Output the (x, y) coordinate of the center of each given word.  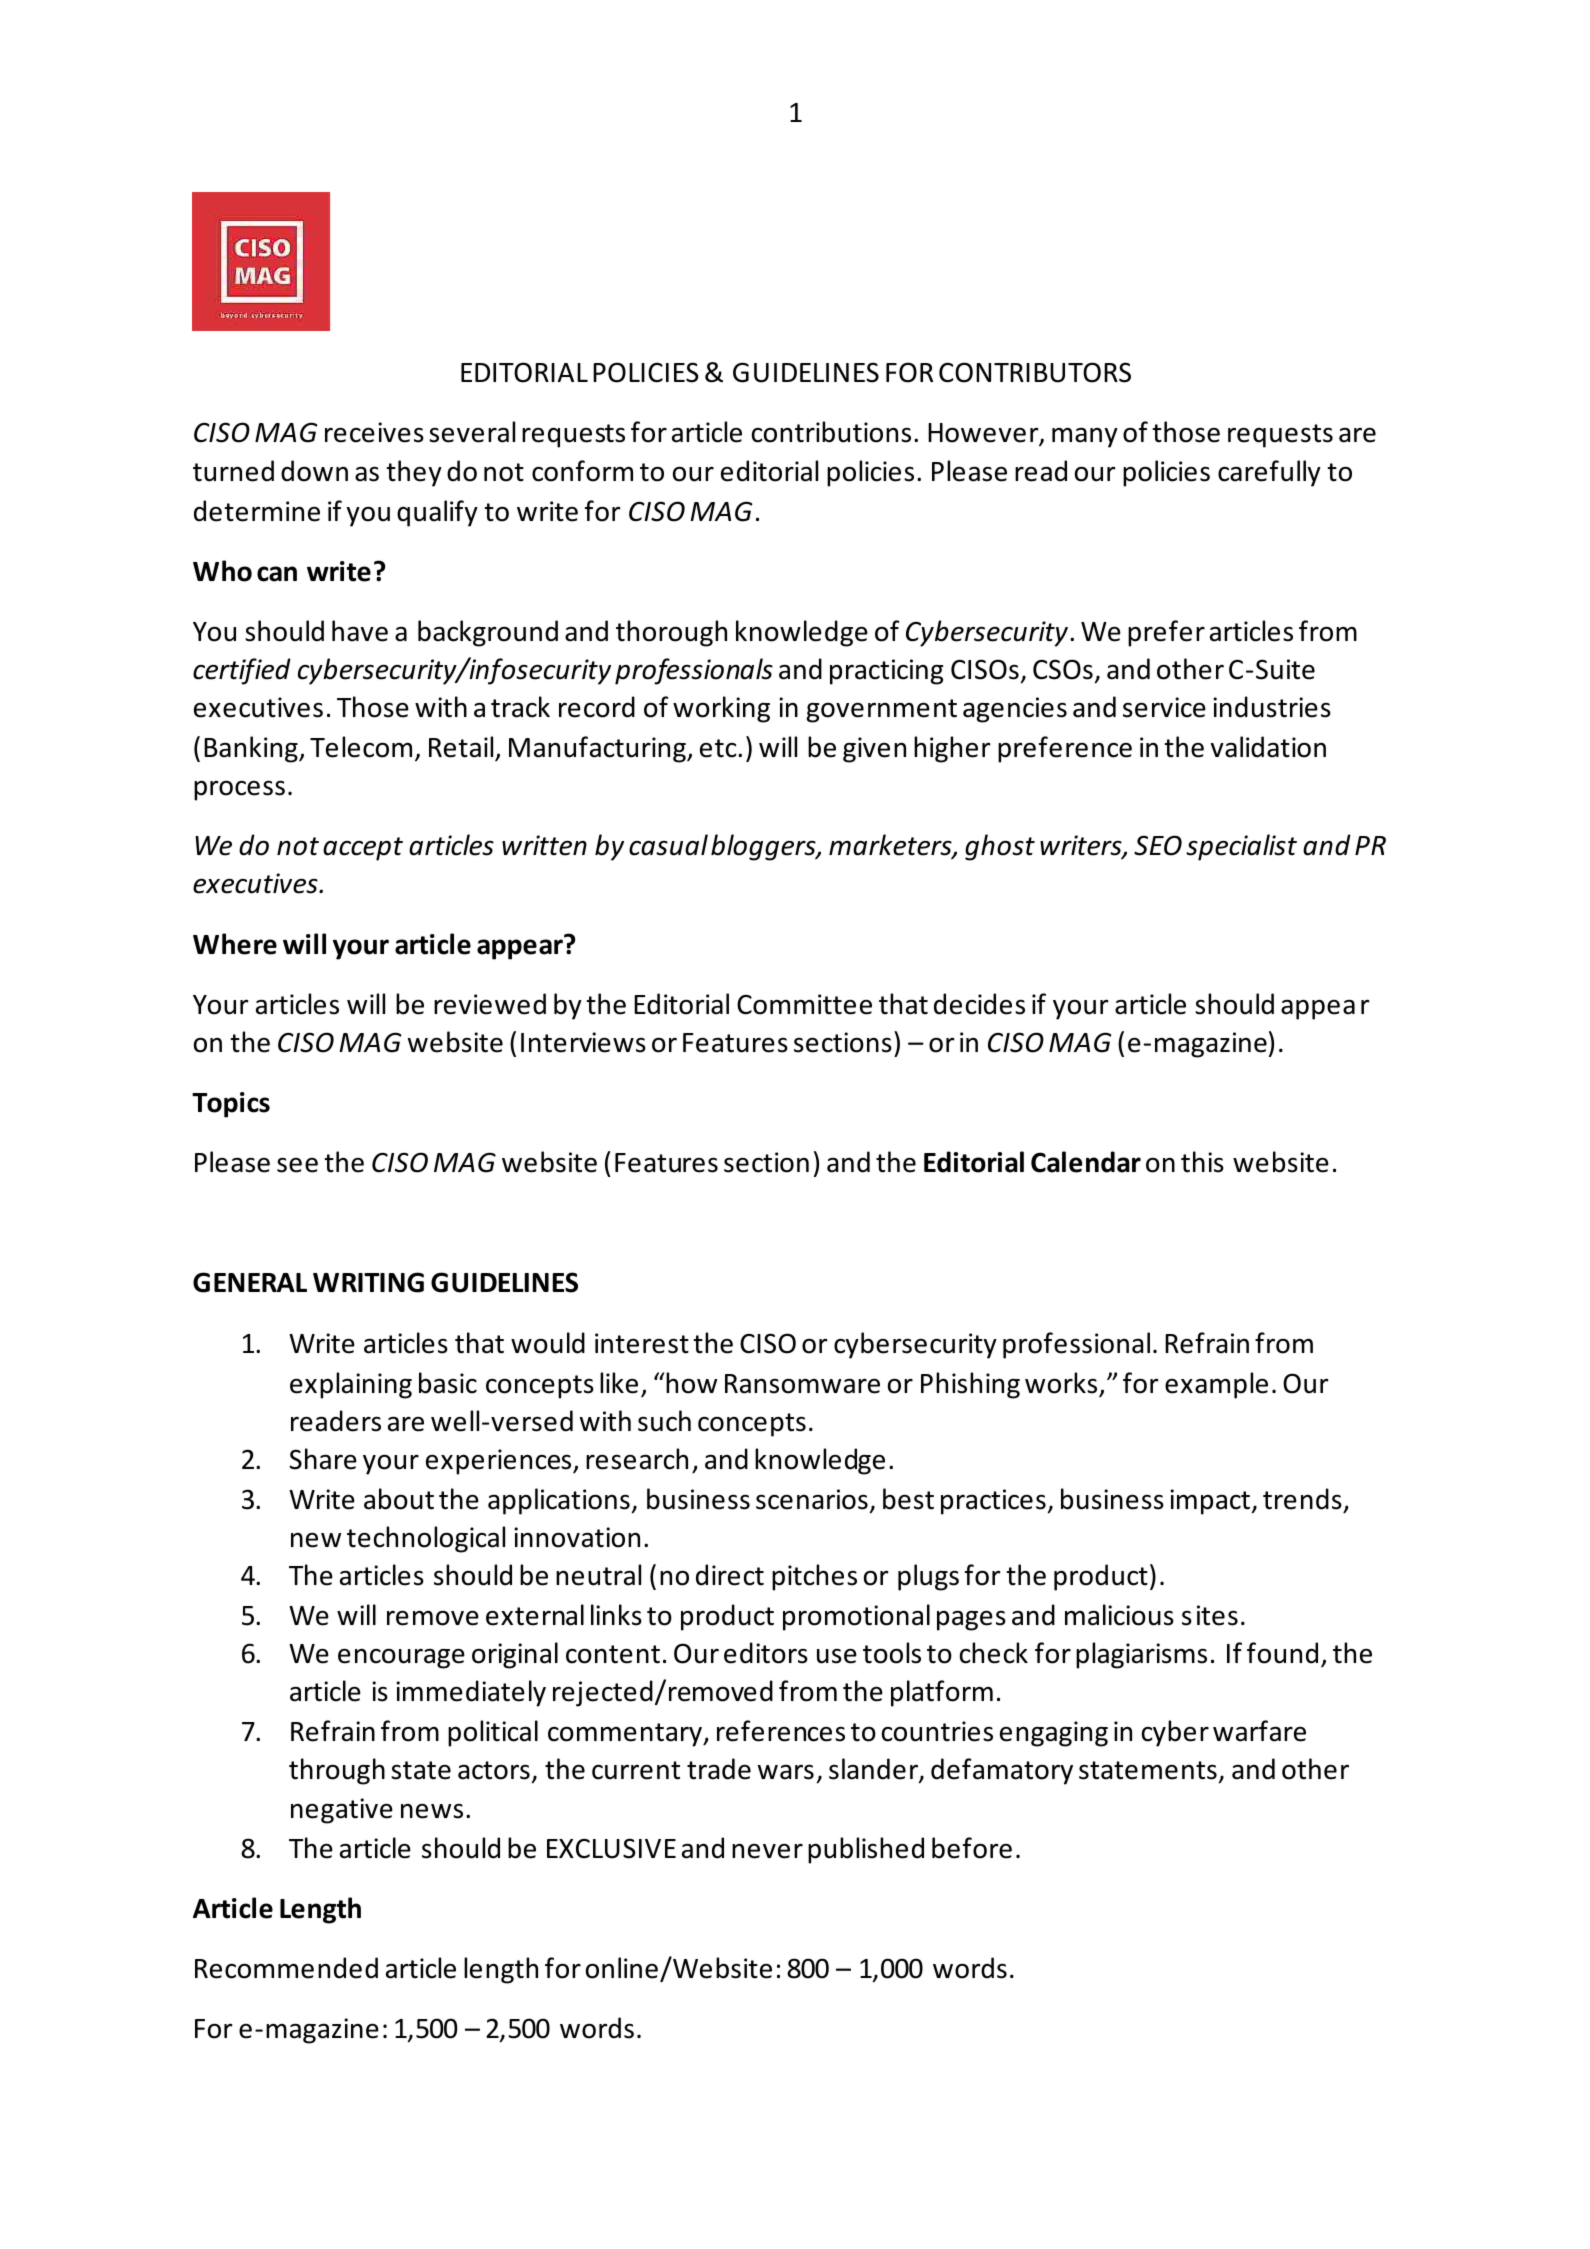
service (1164, 707)
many (1085, 437)
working (721, 709)
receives (374, 432)
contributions (831, 432)
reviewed (490, 1004)
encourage (401, 1658)
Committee (804, 1004)
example (1216, 1385)
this (1202, 1162)
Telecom (361, 747)
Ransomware (802, 1384)
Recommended (286, 1968)
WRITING (368, 1282)
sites (1210, 1615)
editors (766, 1653)
